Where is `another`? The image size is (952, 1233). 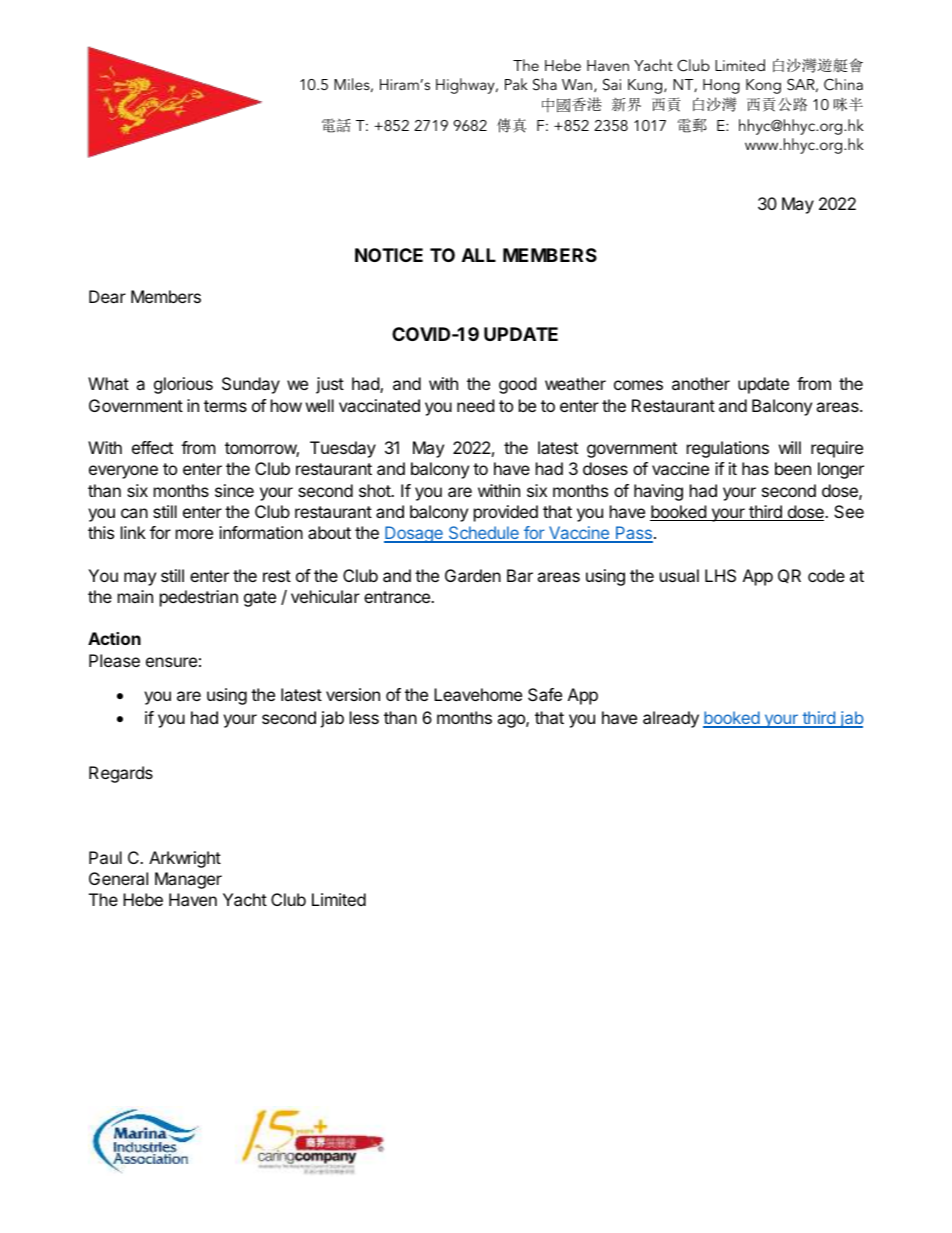
another is located at coordinates (701, 383).
